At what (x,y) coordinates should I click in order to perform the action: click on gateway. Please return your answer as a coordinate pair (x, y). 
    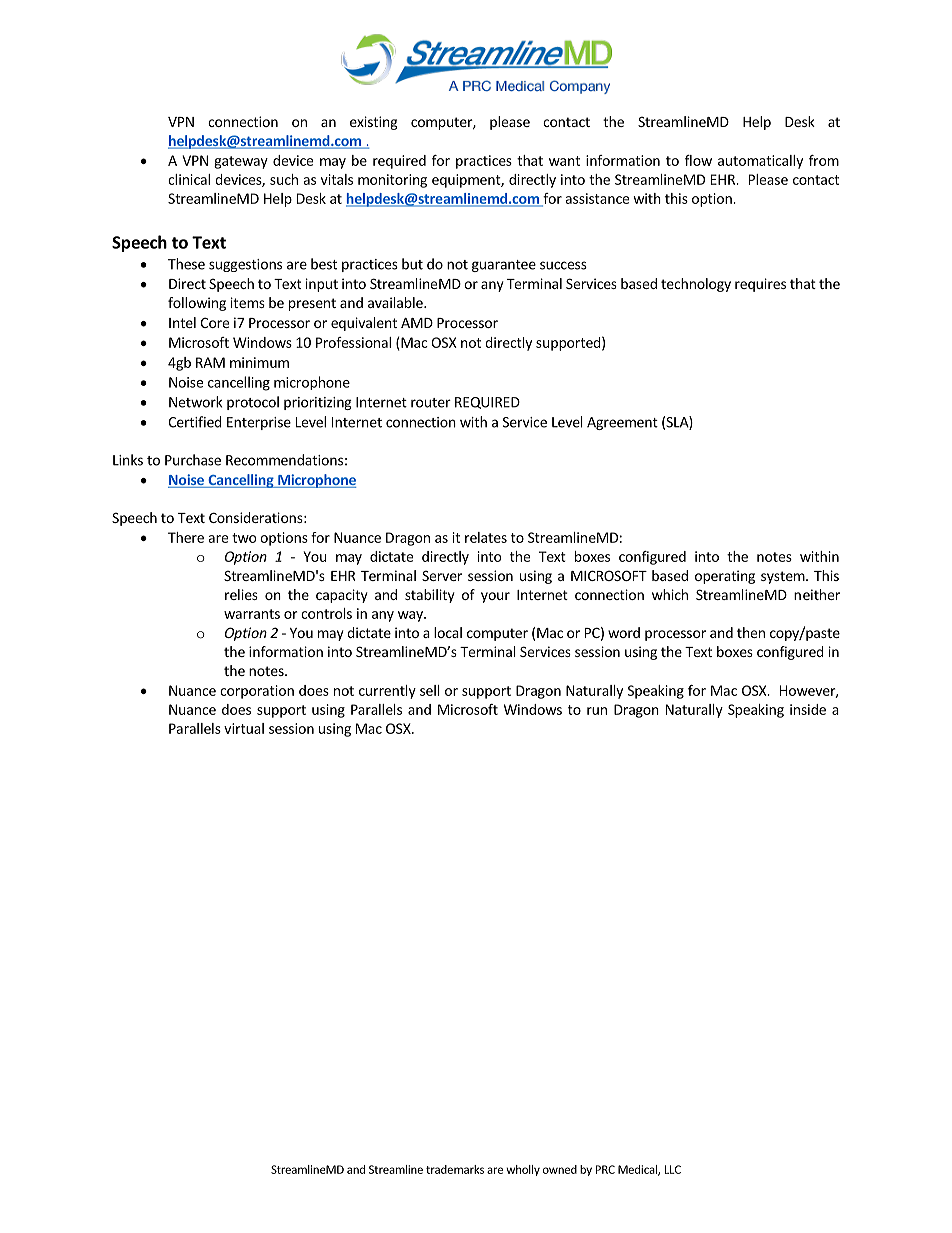
    Looking at the image, I should click on (241, 162).
